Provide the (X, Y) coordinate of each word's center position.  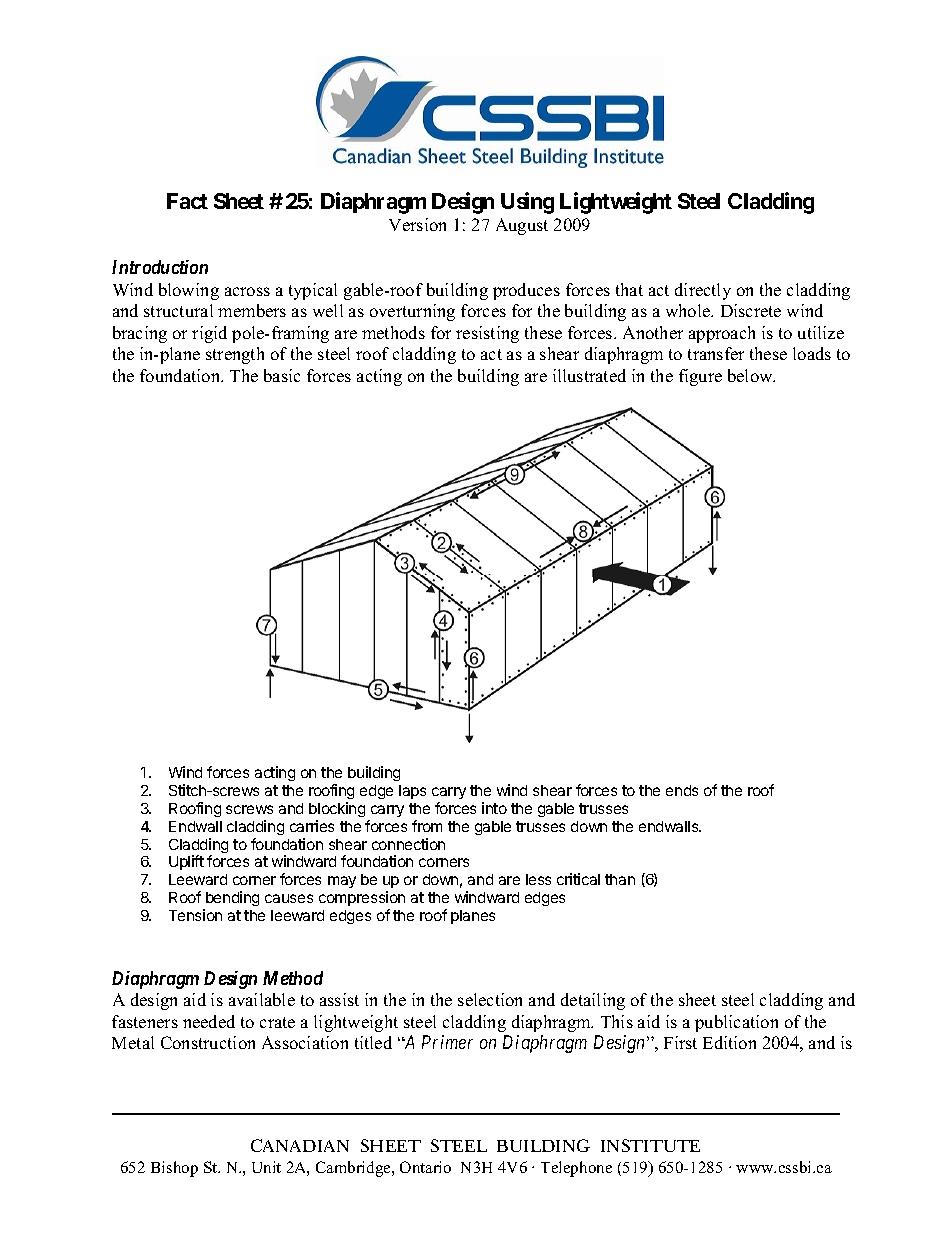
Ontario (425, 1167)
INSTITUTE (650, 1145)
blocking (337, 809)
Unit (266, 1167)
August (522, 226)
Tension (195, 915)
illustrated (589, 375)
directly (703, 291)
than (620, 879)
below (751, 375)
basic (282, 375)
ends (682, 790)
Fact (187, 201)
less (538, 879)
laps (412, 792)
